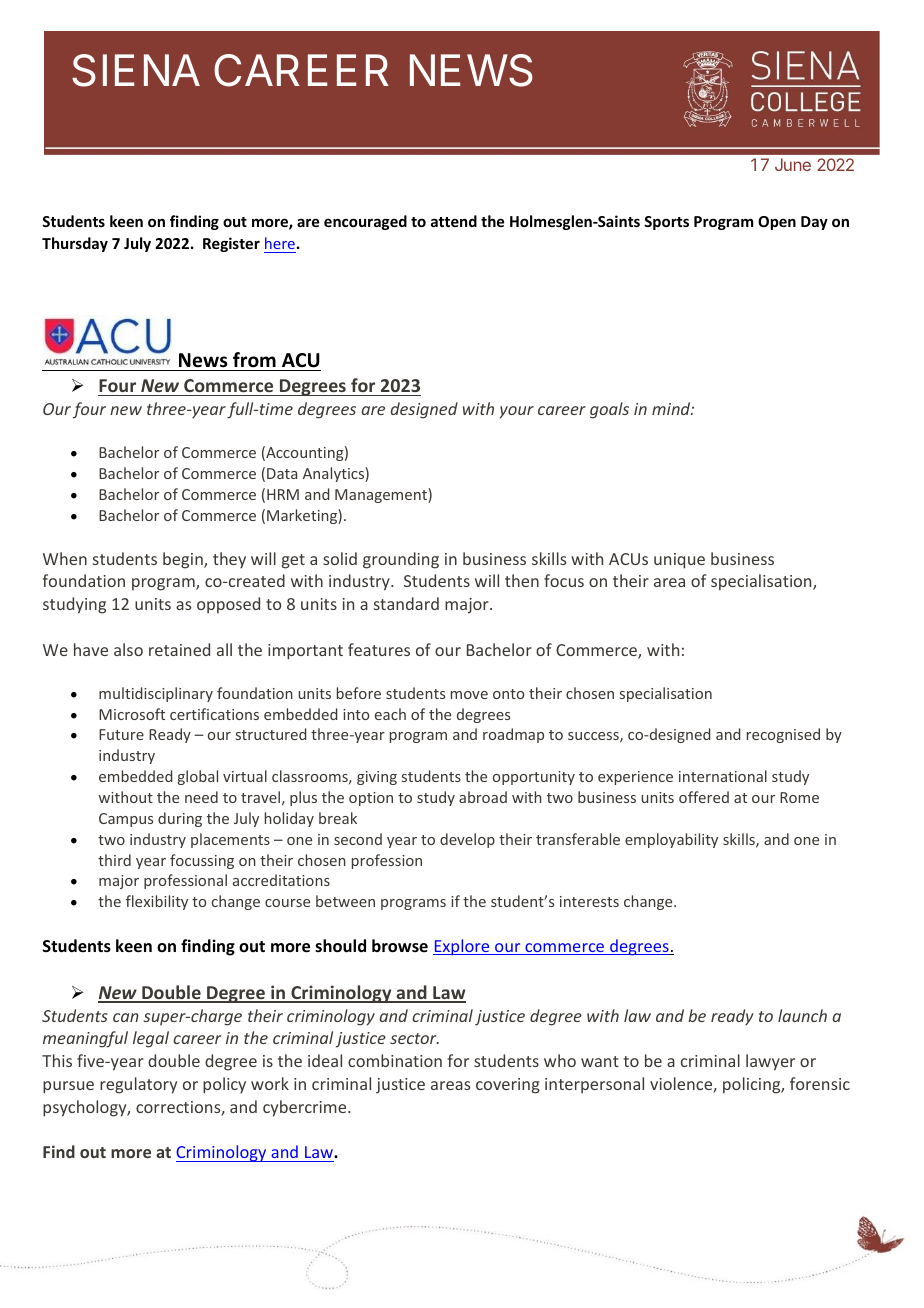  I want to click on encouraged, so click(365, 222).
